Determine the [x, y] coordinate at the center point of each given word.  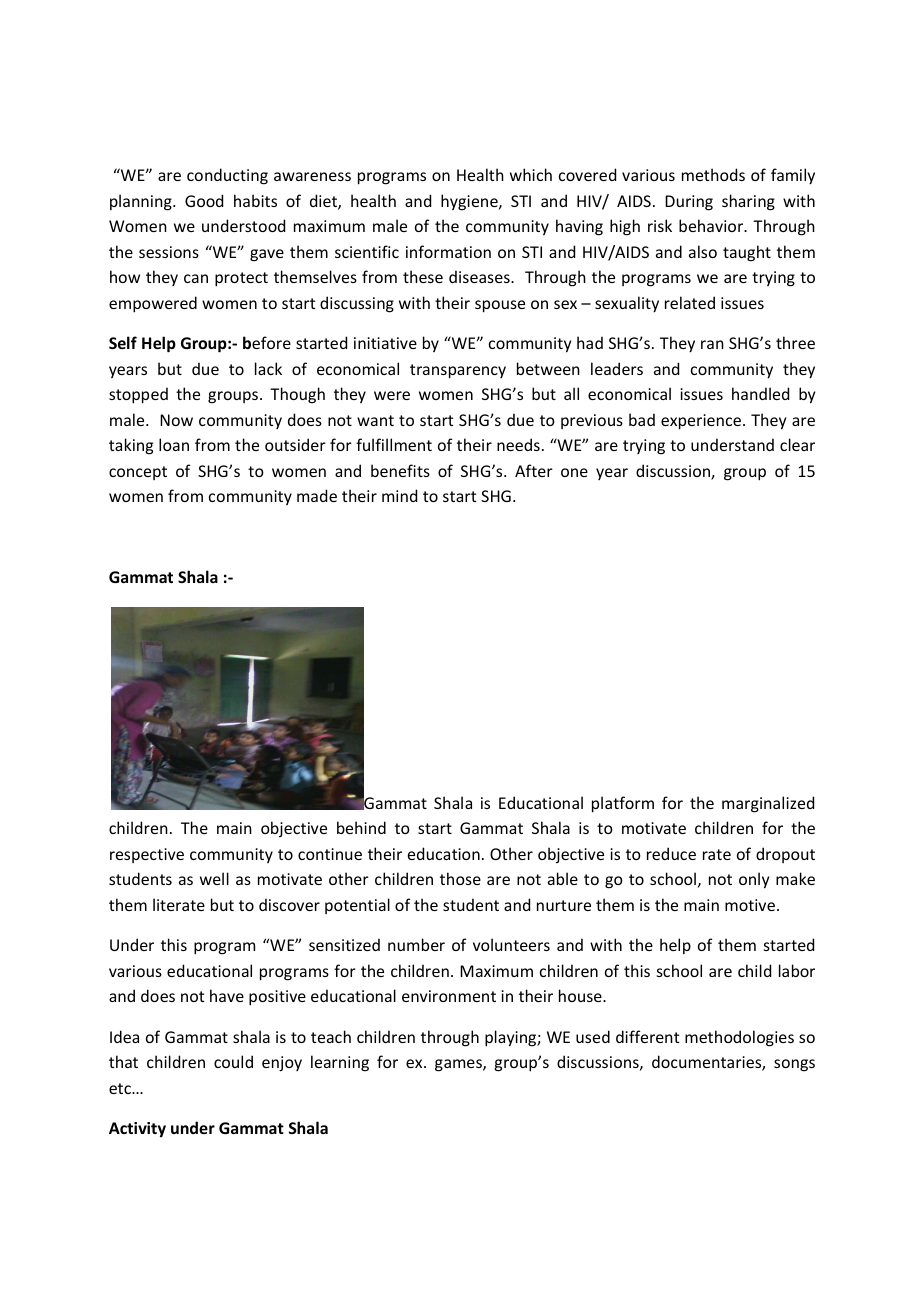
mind [399, 495]
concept [138, 473]
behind [361, 827]
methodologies [739, 1038]
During [689, 203]
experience [702, 422]
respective [147, 855]
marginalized [768, 804]
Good [204, 200]
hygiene [470, 202]
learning [340, 1063]
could [233, 1061]
